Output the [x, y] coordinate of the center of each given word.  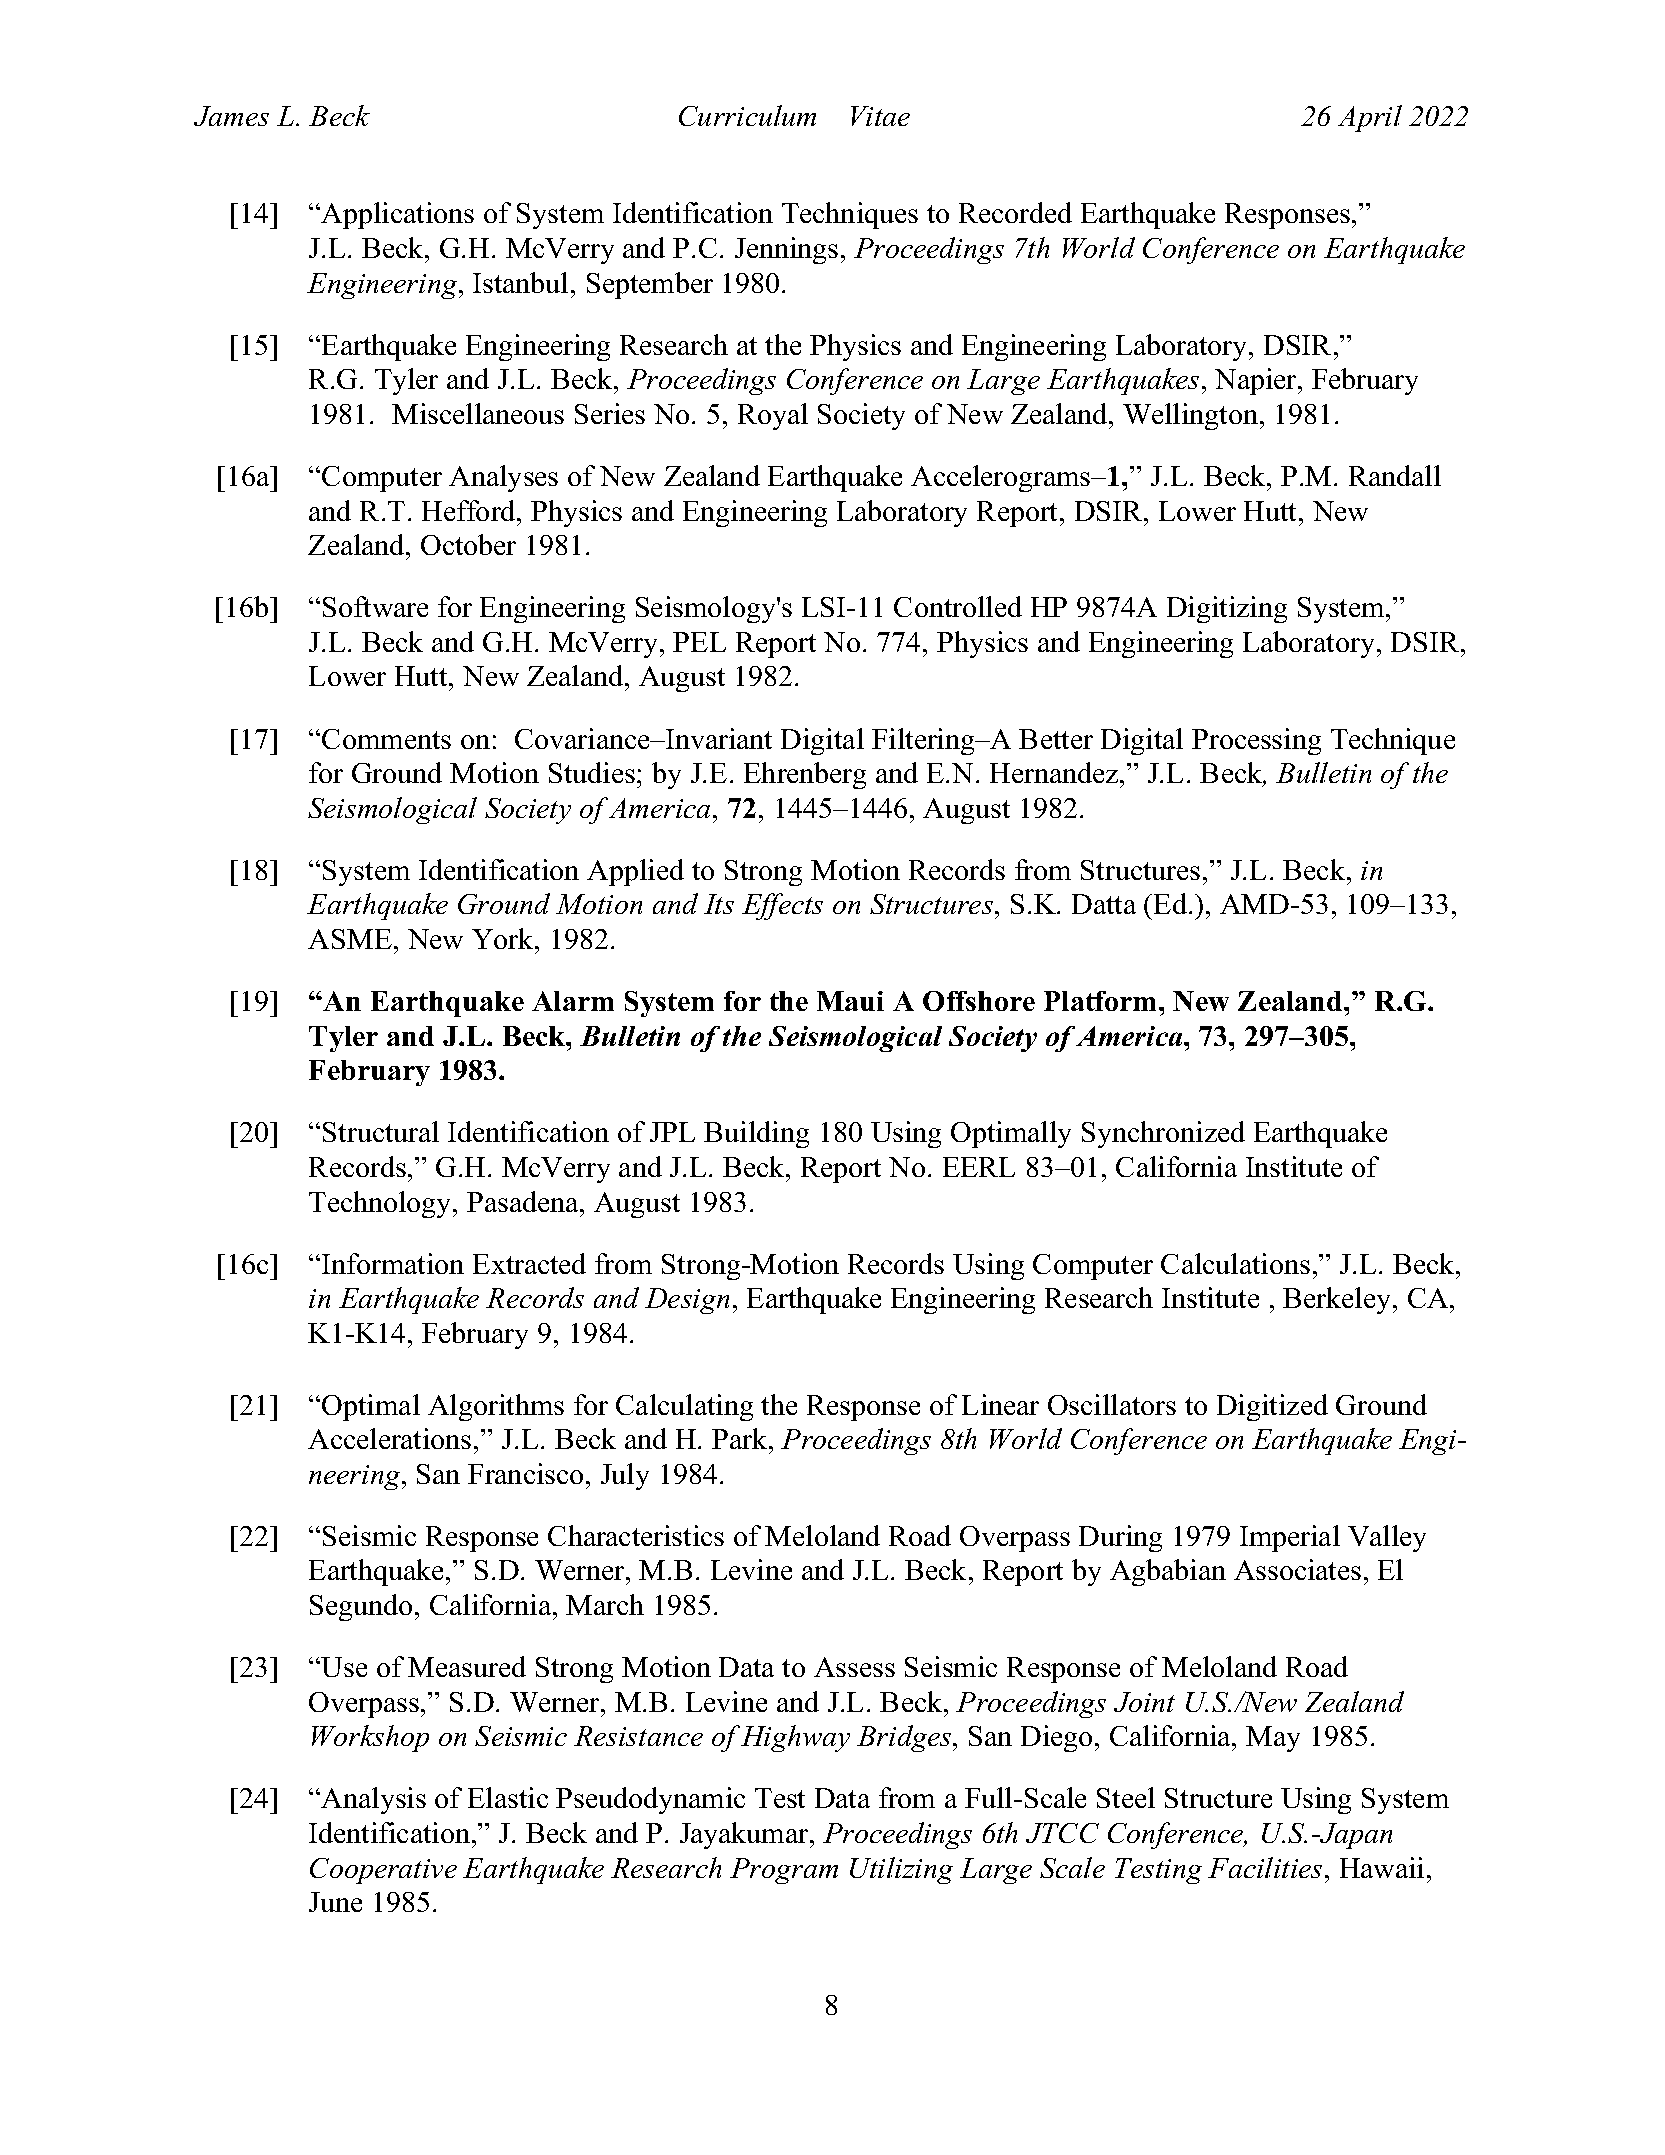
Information [393, 1263]
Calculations [1235, 1263]
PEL [699, 642]
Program [784, 1871]
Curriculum [747, 115]
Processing [1256, 741]
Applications [397, 215]
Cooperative [383, 1871]
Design [687, 1301]
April [1370, 118]
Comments [386, 739]
